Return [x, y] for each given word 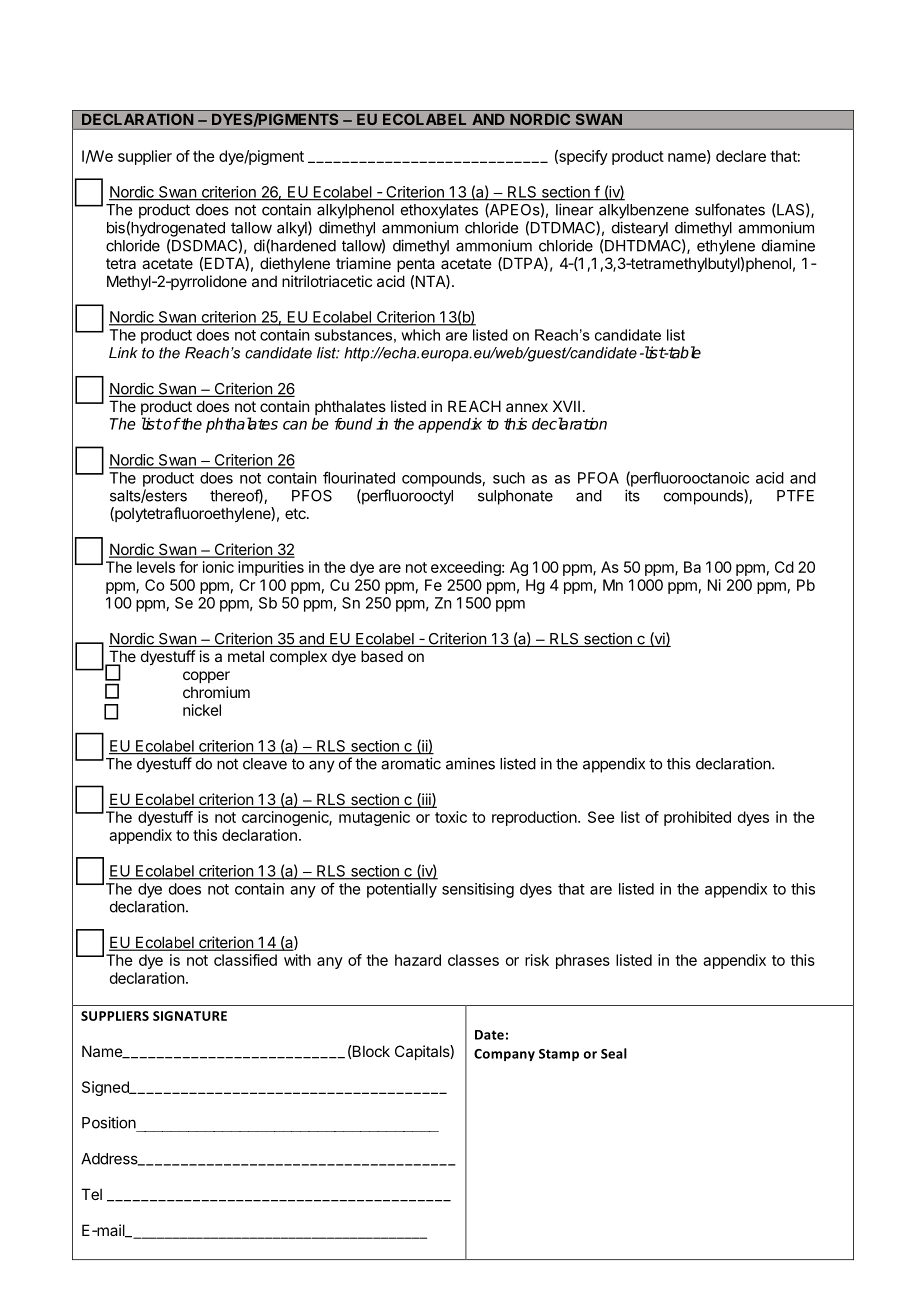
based [382, 656]
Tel [91, 1194]
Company [504, 1055]
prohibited [697, 818]
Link [123, 352]
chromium [216, 692]
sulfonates [730, 209]
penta [416, 265]
